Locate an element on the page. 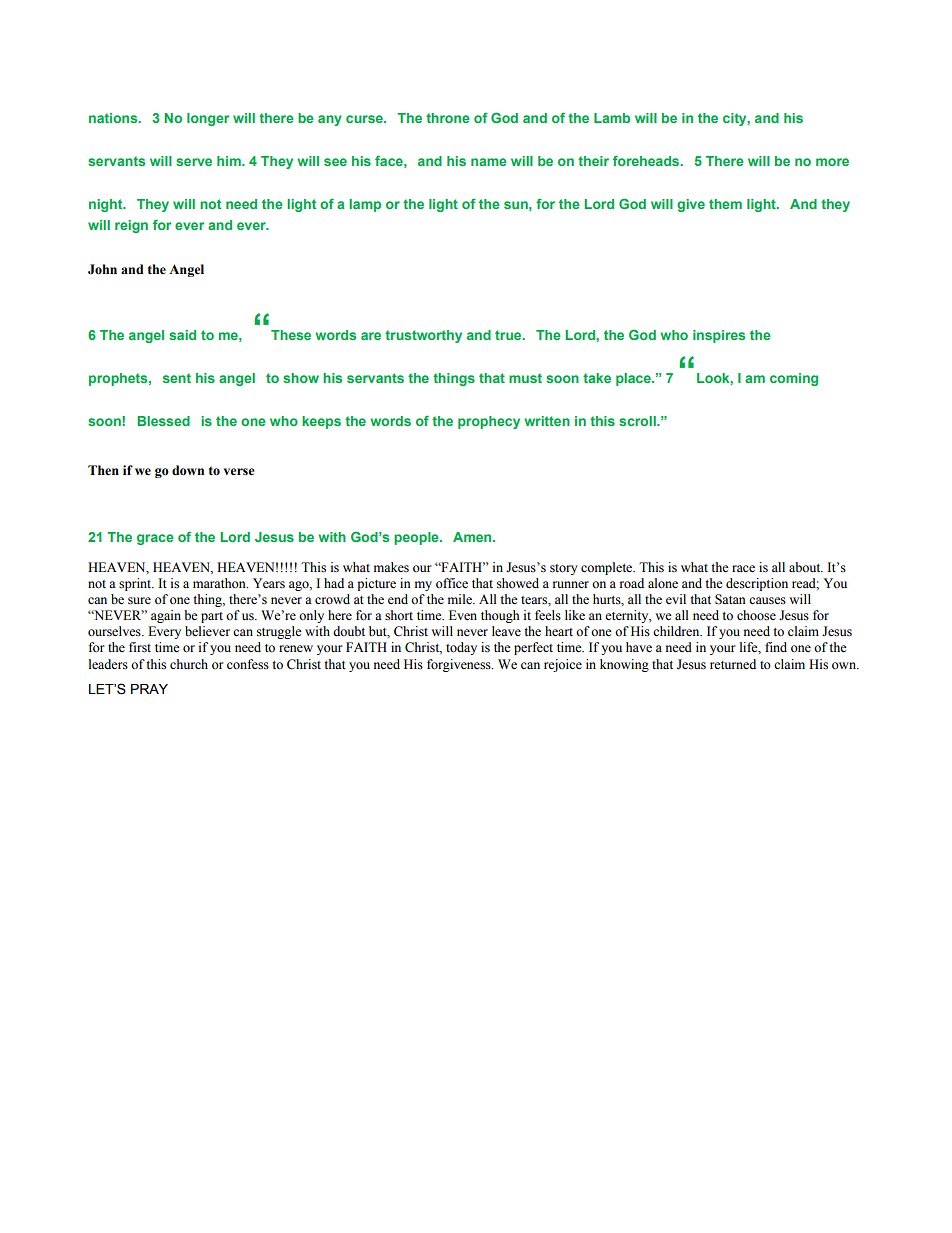 The width and height of the image is (952, 1233). more is located at coordinates (832, 162).
